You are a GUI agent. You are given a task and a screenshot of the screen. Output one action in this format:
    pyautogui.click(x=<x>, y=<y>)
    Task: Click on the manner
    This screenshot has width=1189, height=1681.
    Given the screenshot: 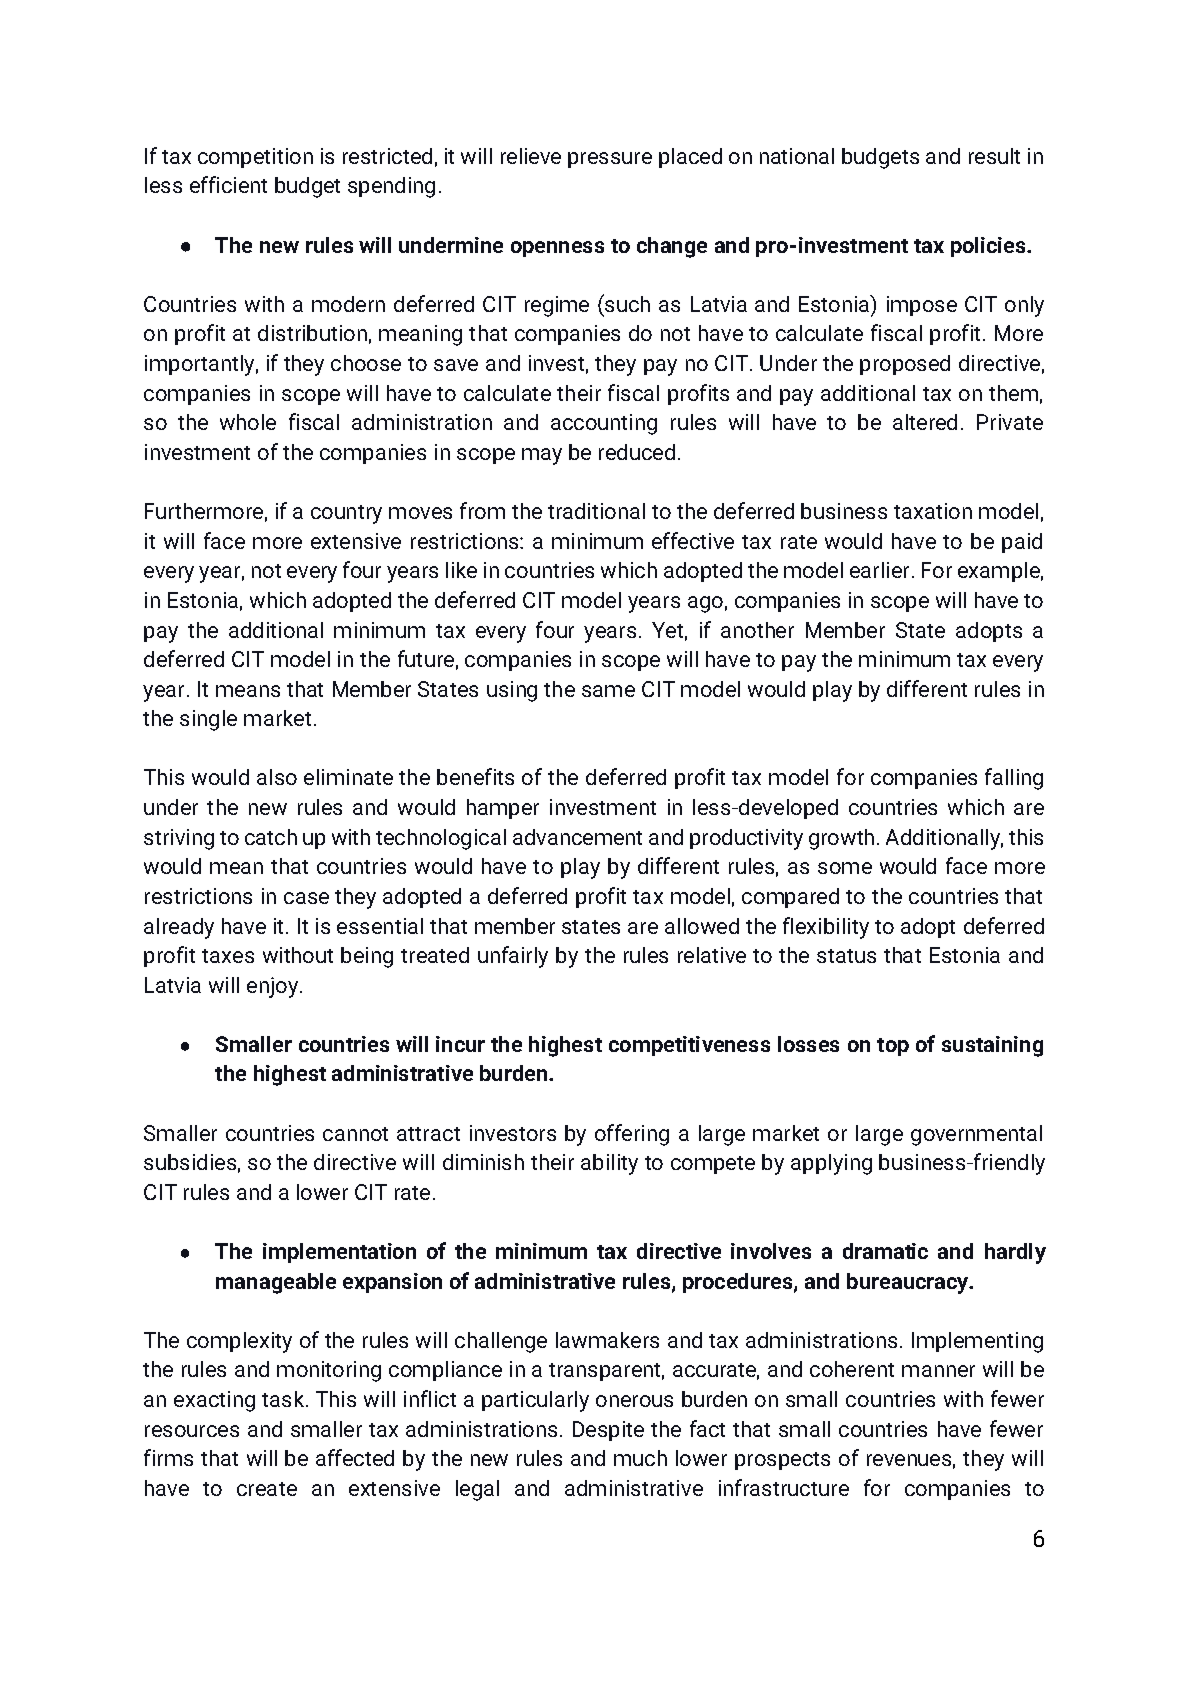 What is the action you would take?
    pyautogui.click(x=938, y=1371)
